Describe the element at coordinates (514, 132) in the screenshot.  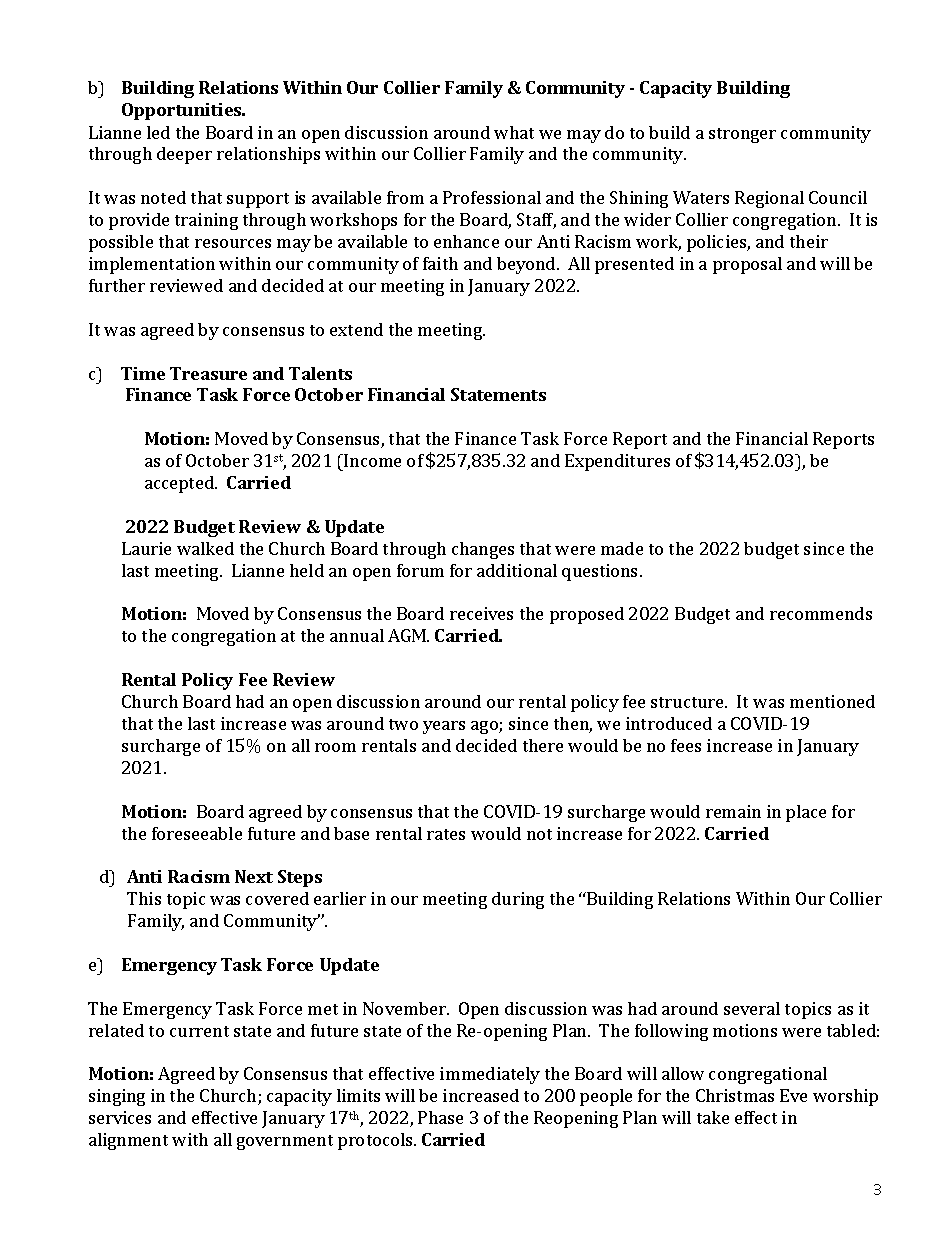
I see `what` at that location.
